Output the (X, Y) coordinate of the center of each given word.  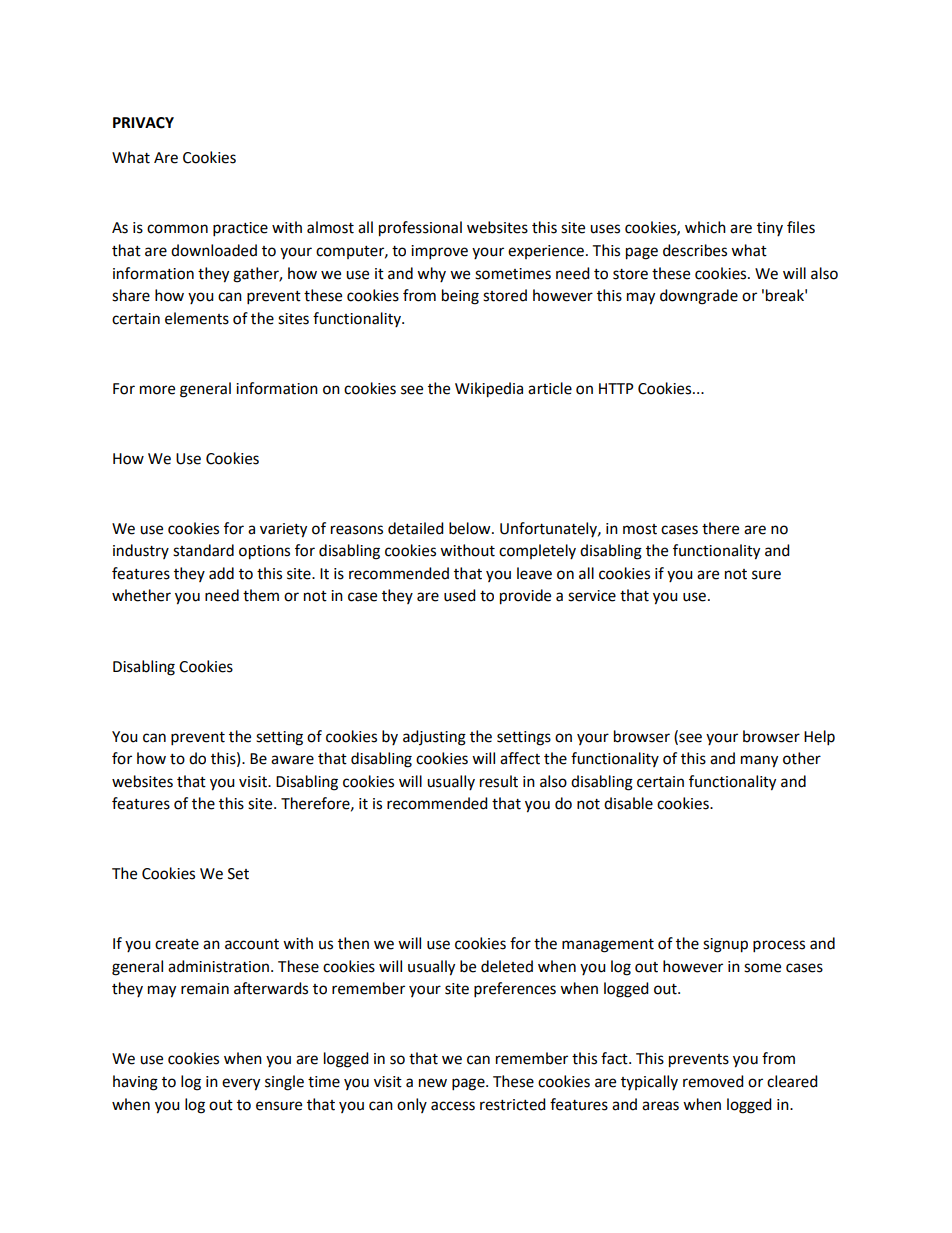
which (705, 227)
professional (420, 229)
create (177, 944)
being (460, 297)
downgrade (699, 297)
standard (203, 550)
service (592, 596)
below (471, 528)
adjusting (434, 738)
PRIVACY (143, 123)
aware (292, 760)
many (759, 761)
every (241, 1084)
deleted (507, 966)
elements (197, 318)
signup (725, 945)
